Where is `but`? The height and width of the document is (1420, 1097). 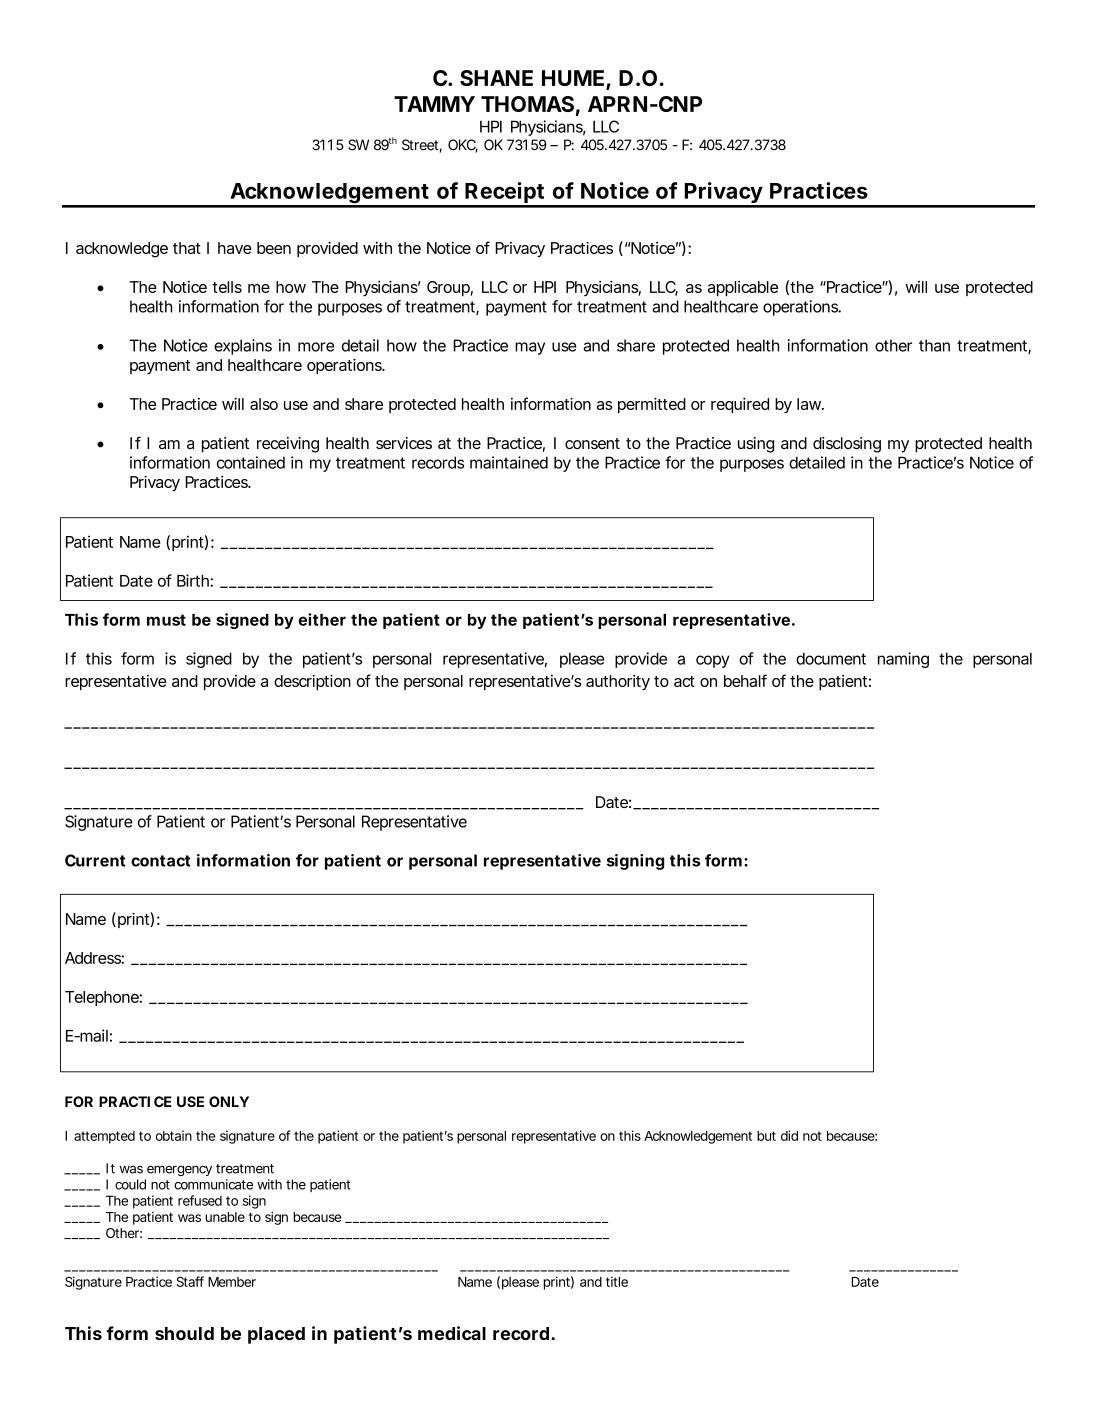 but is located at coordinates (766, 1136).
